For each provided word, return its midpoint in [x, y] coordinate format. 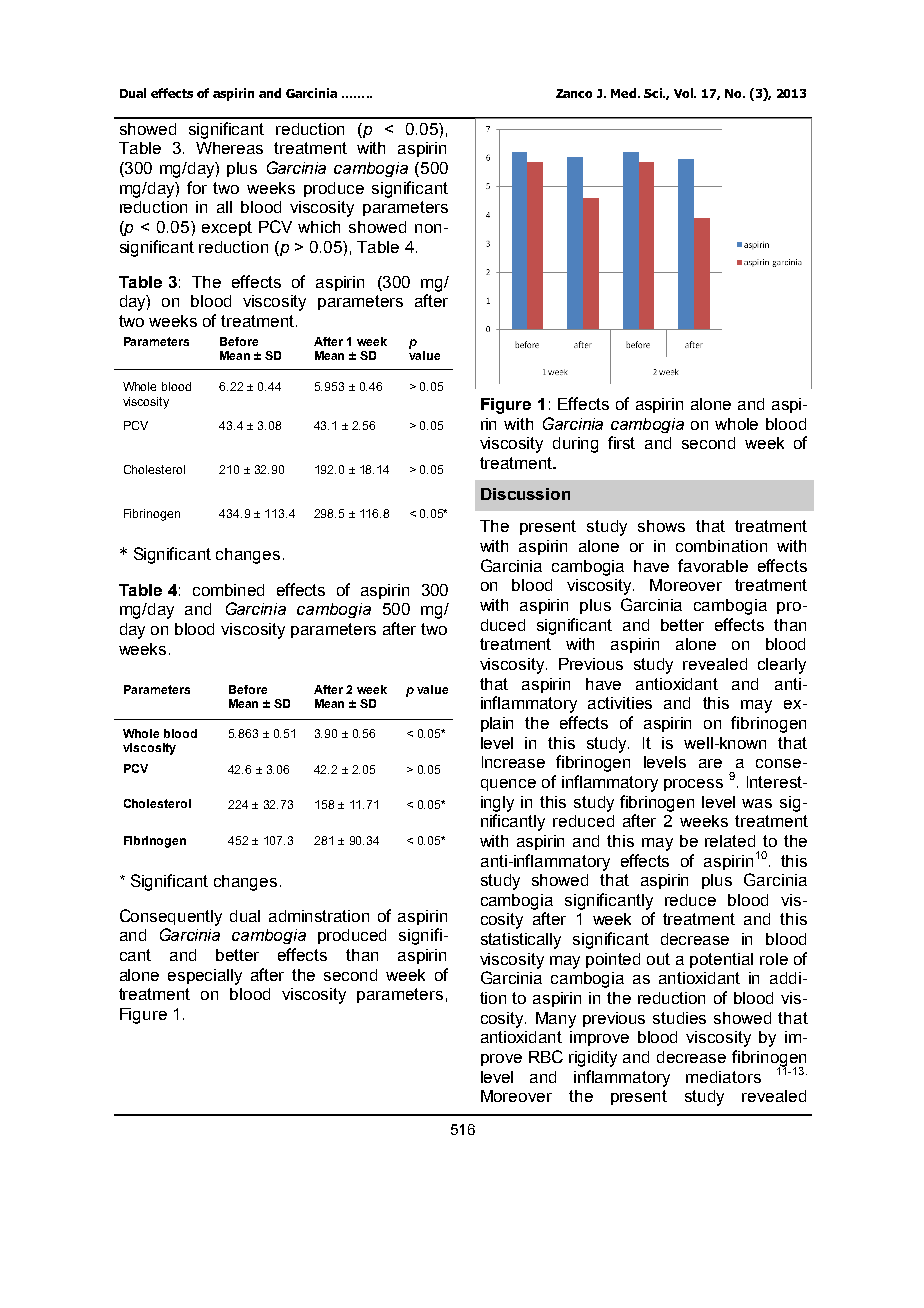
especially [205, 977]
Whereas [229, 148]
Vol [684, 93]
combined [228, 590]
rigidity [593, 1059]
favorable [713, 565]
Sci [654, 93]
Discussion [525, 494]
